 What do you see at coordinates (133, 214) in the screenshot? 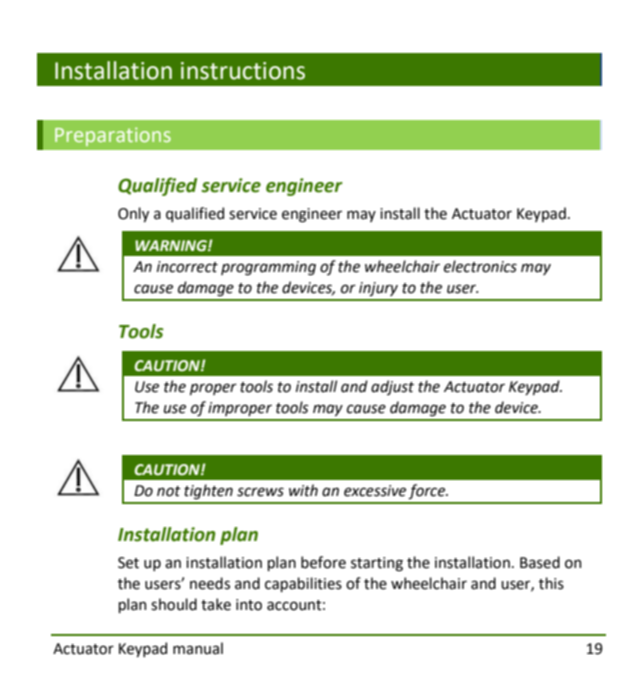
I see `Only` at bounding box center [133, 214].
